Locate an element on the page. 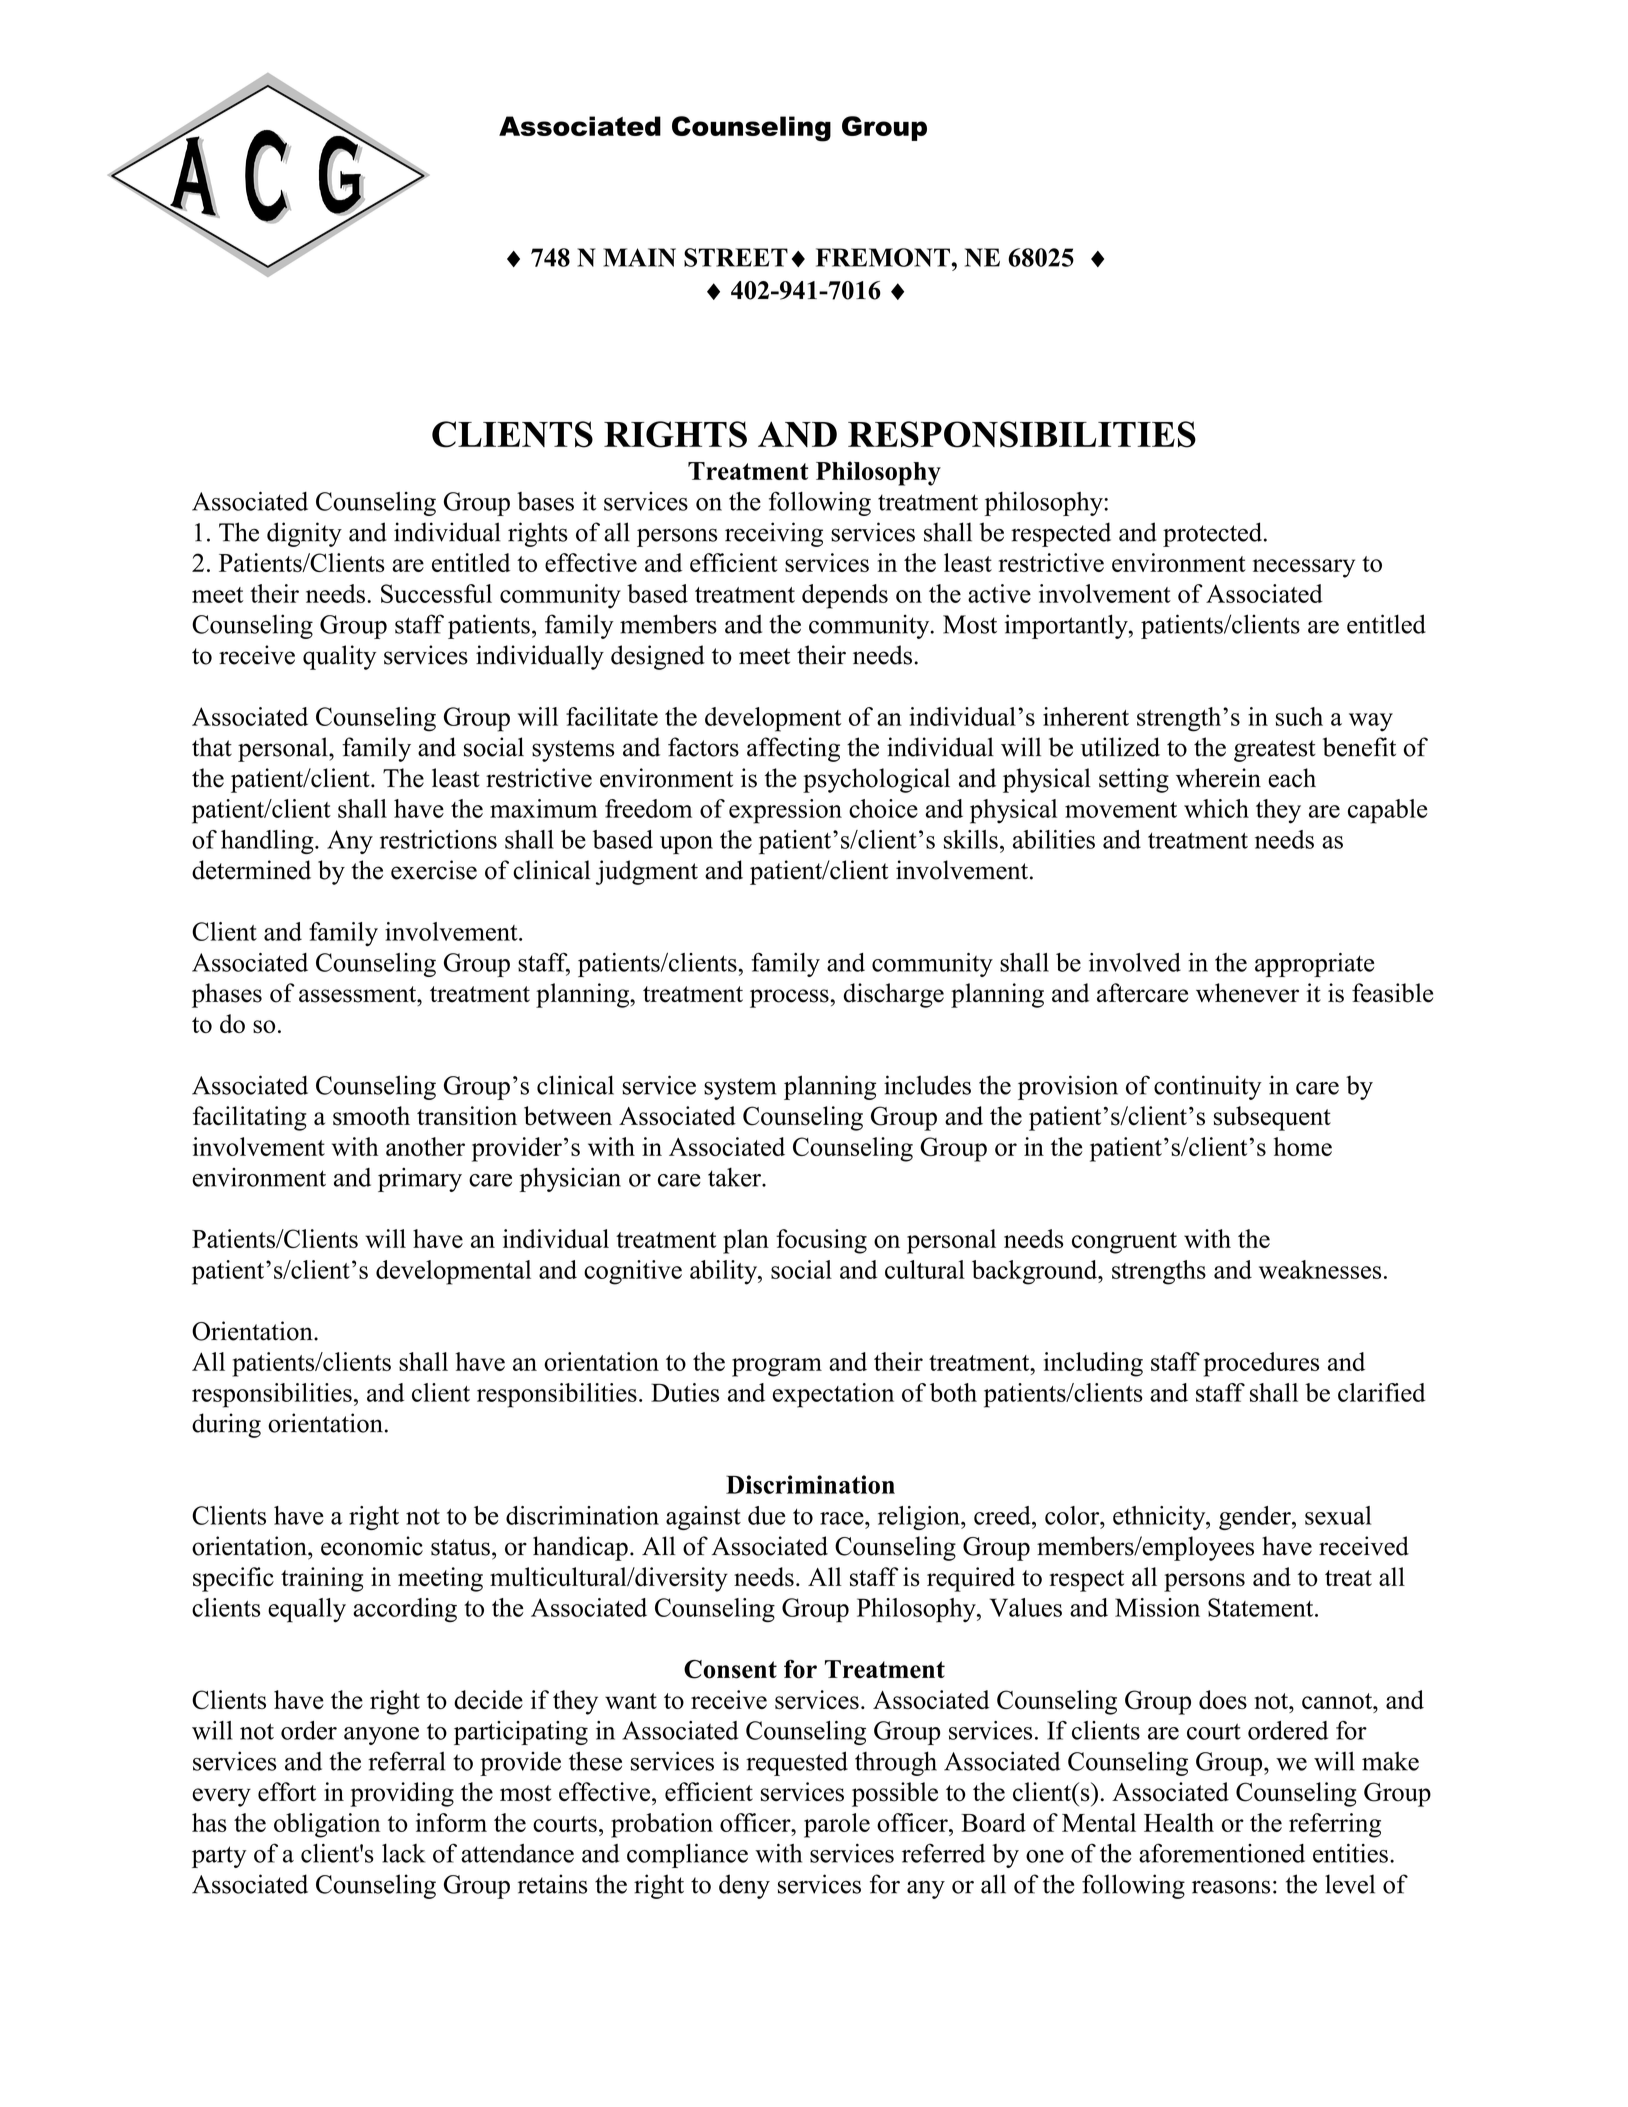 The image size is (1628, 2107). quality is located at coordinates (339, 657).
